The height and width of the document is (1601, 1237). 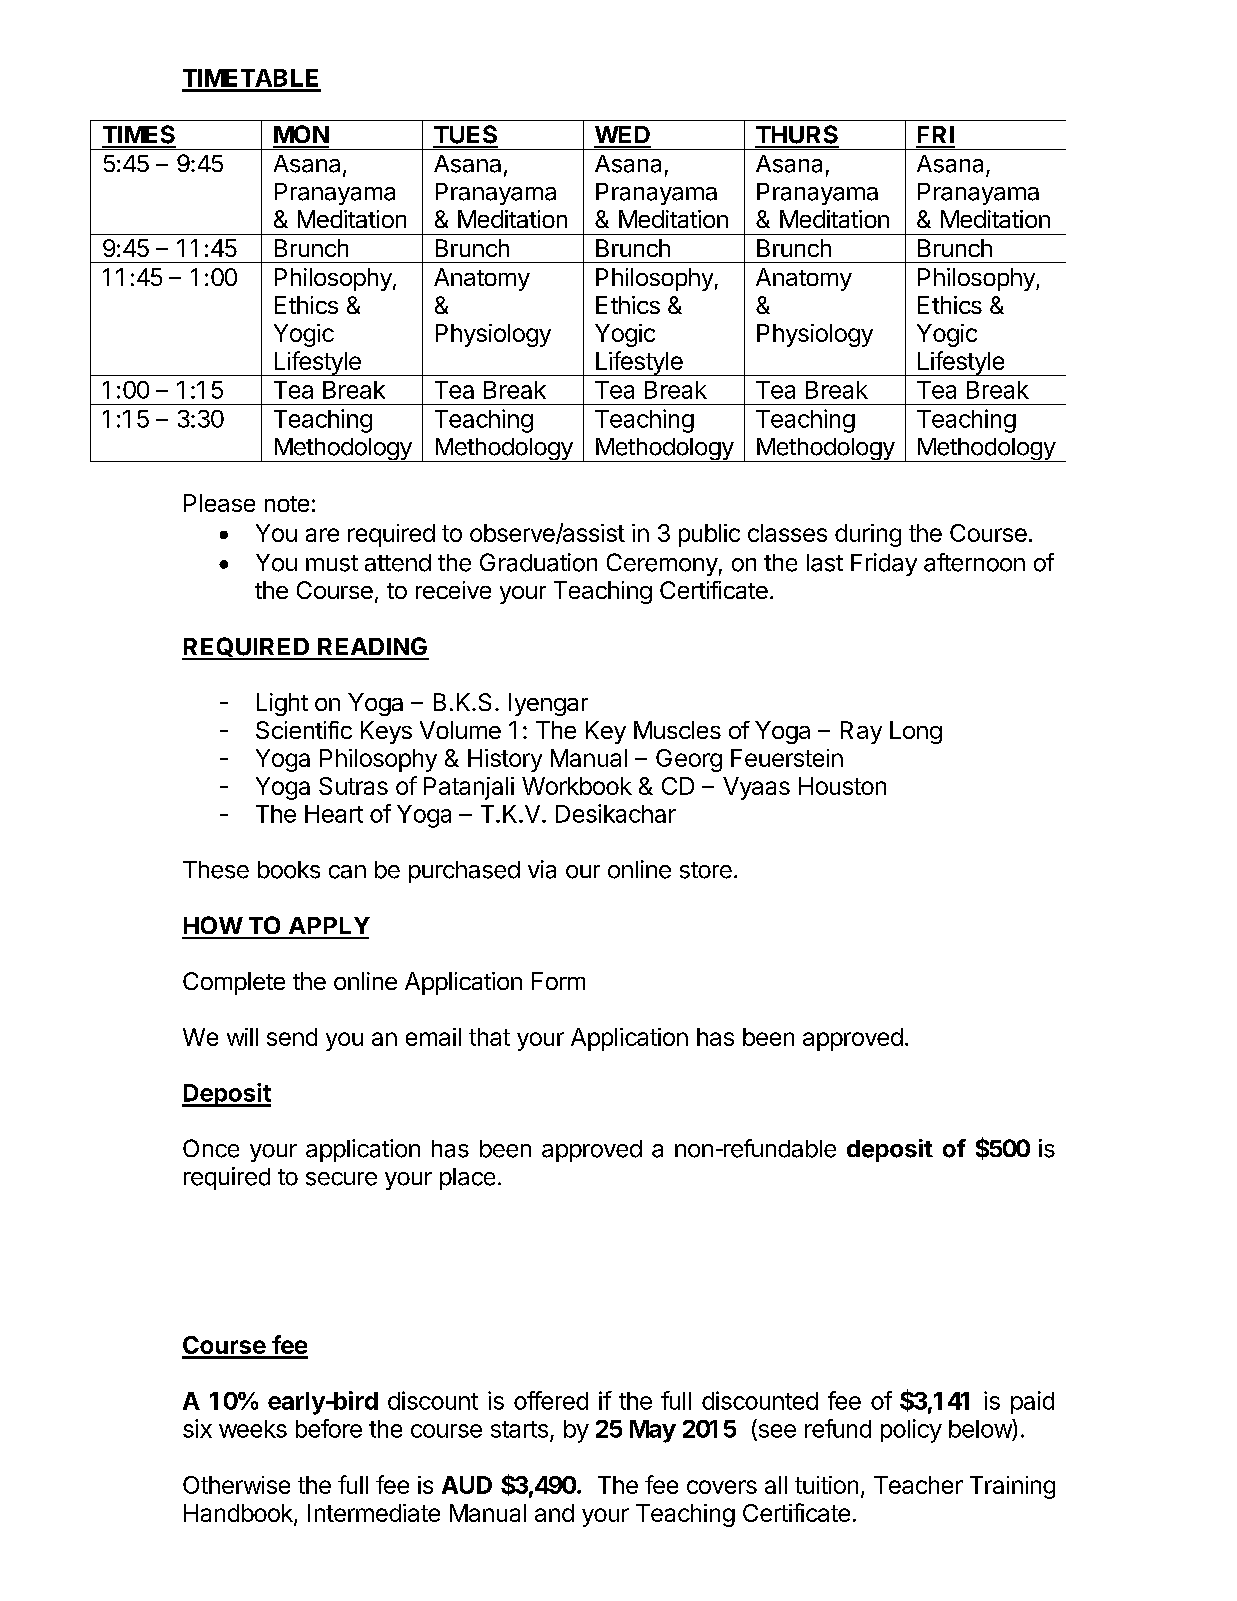 I want to click on Teacher, so click(x=918, y=1485).
